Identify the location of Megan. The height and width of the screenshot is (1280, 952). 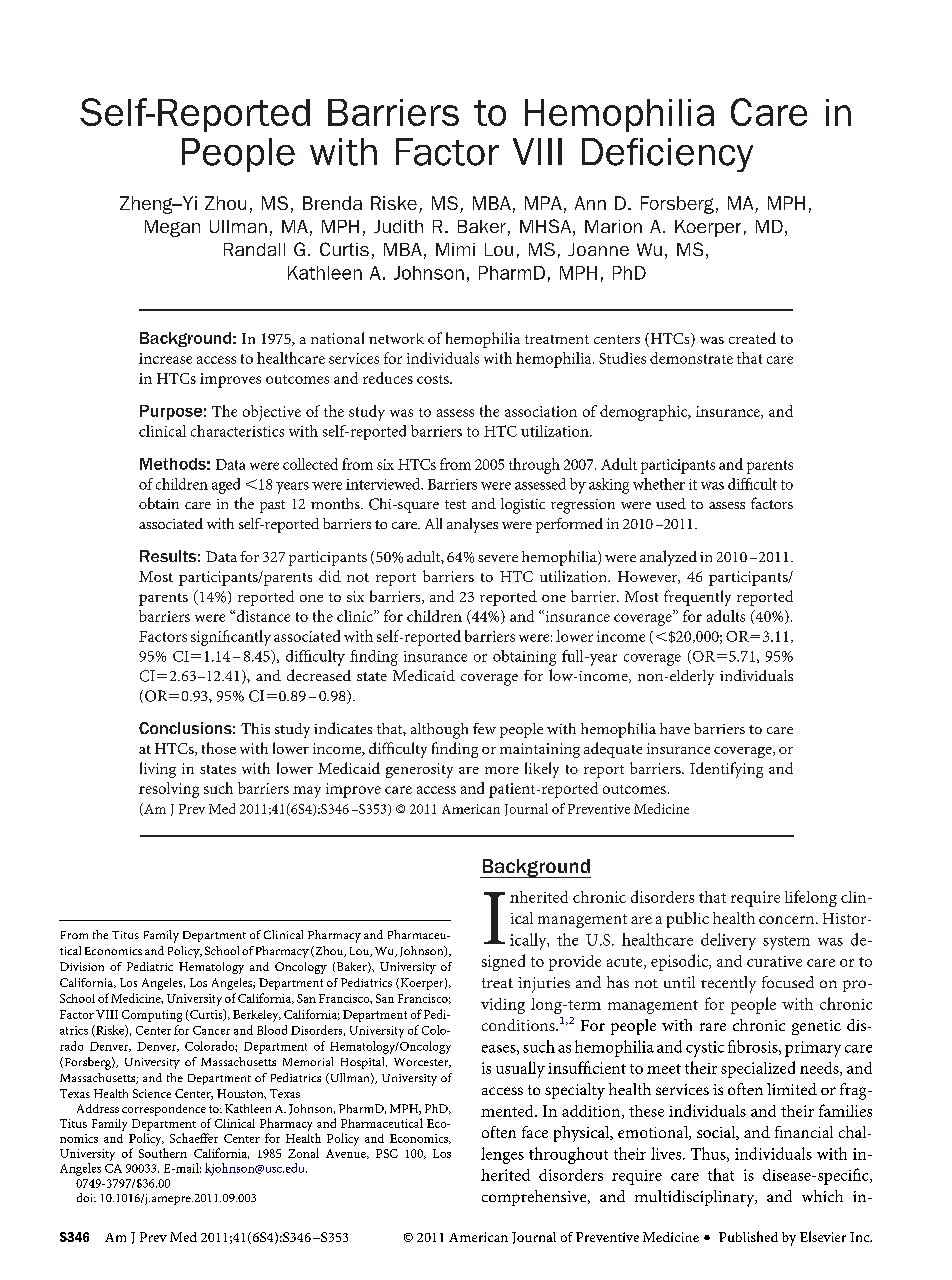
(172, 228).
